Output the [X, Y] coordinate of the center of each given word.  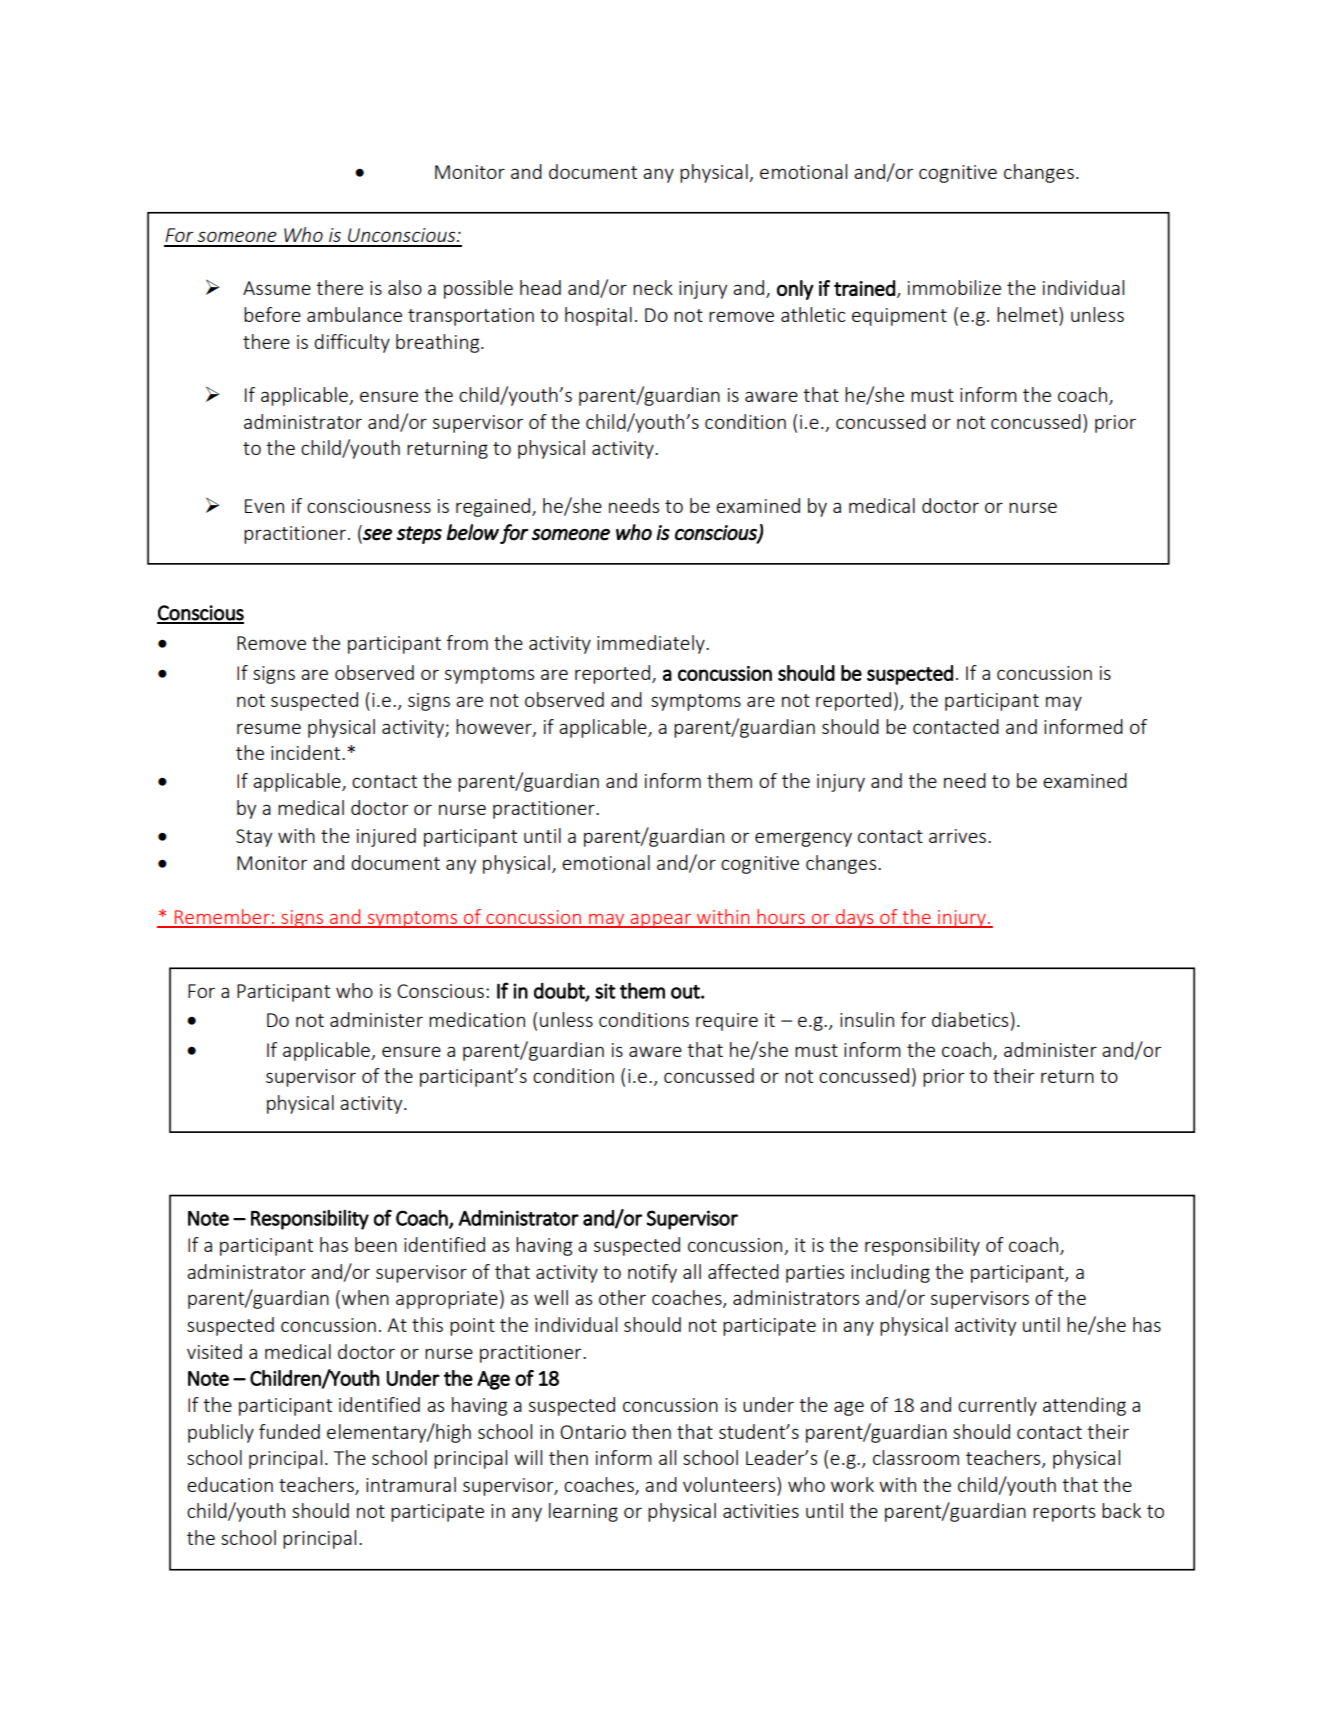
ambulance [354, 314]
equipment [899, 317]
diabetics [971, 1019]
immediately [652, 644]
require [727, 1022]
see [377, 535]
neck [653, 287]
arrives [959, 836]
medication [477, 1019]
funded [289, 1431]
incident [307, 752]
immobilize [954, 287]
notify [652, 1273]
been [376, 1244]
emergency [803, 839]
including [890, 1273]
